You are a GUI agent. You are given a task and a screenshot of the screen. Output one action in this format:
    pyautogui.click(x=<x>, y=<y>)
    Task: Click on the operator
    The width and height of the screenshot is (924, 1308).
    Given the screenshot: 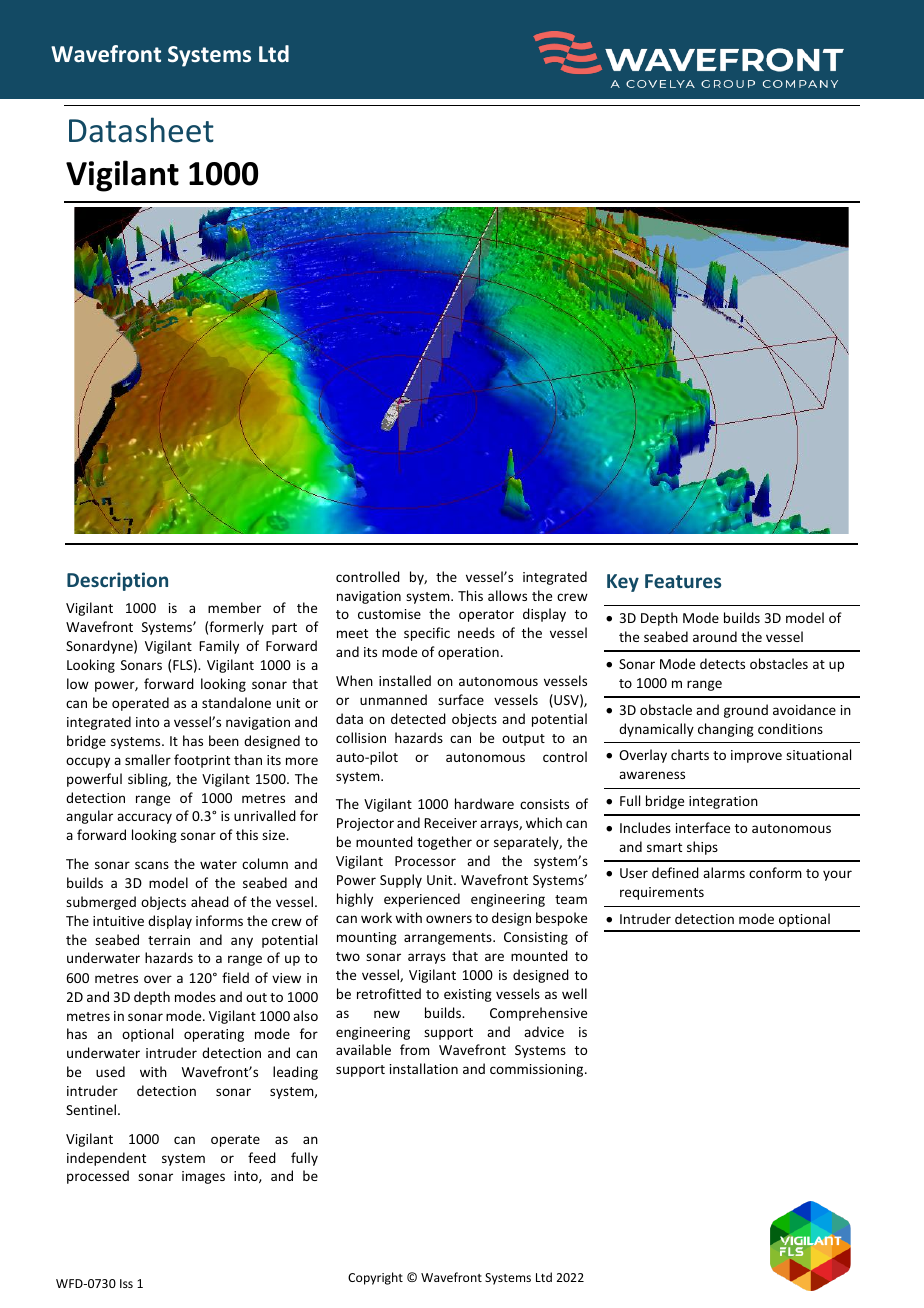 What is the action you would take?
    pyautogui.click(x=486, y=616)
